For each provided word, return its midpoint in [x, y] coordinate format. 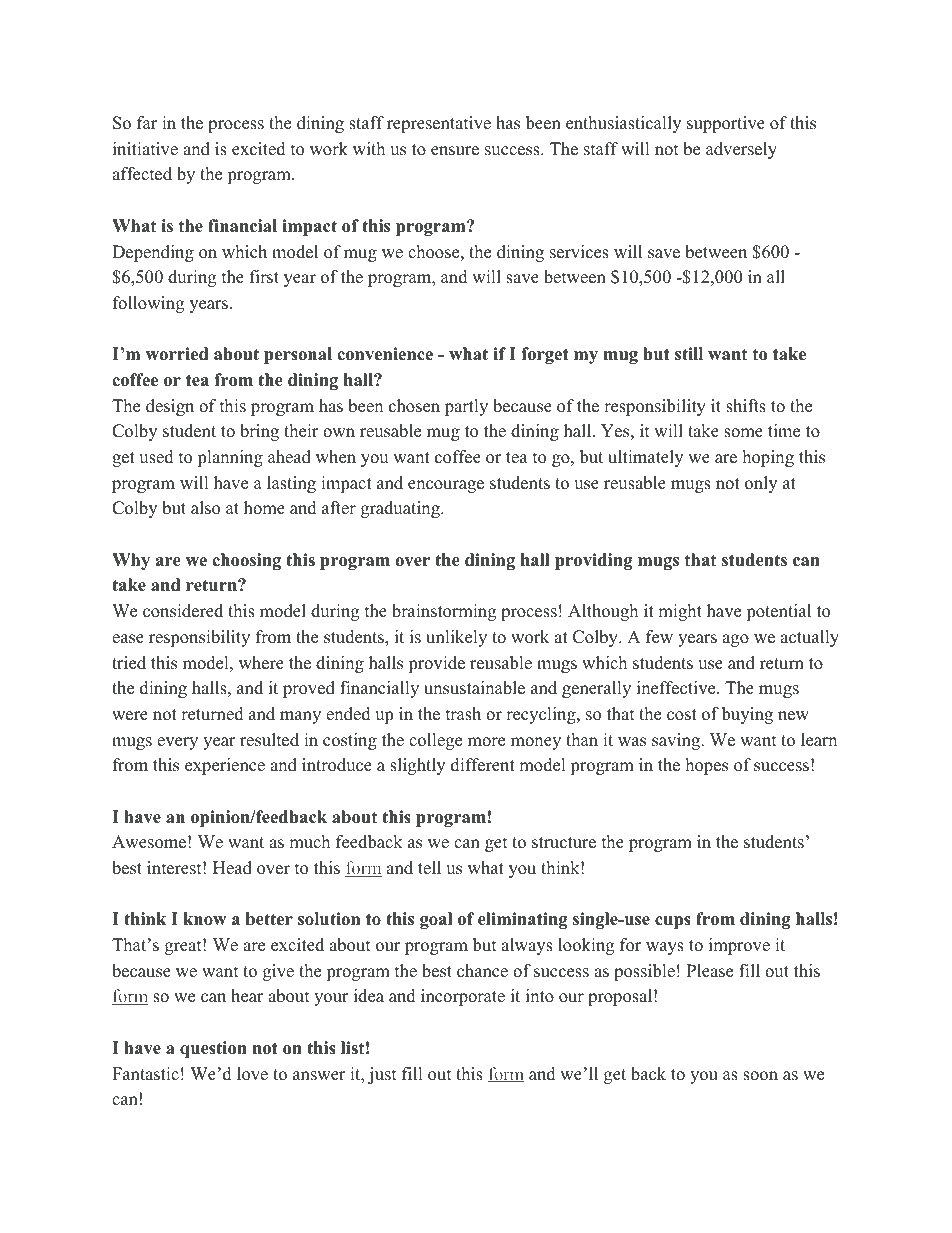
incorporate [463, 997]
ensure [455, 151]
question [213, 1049]
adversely [741, 150]
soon [760, 1076]
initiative [145, 149]
